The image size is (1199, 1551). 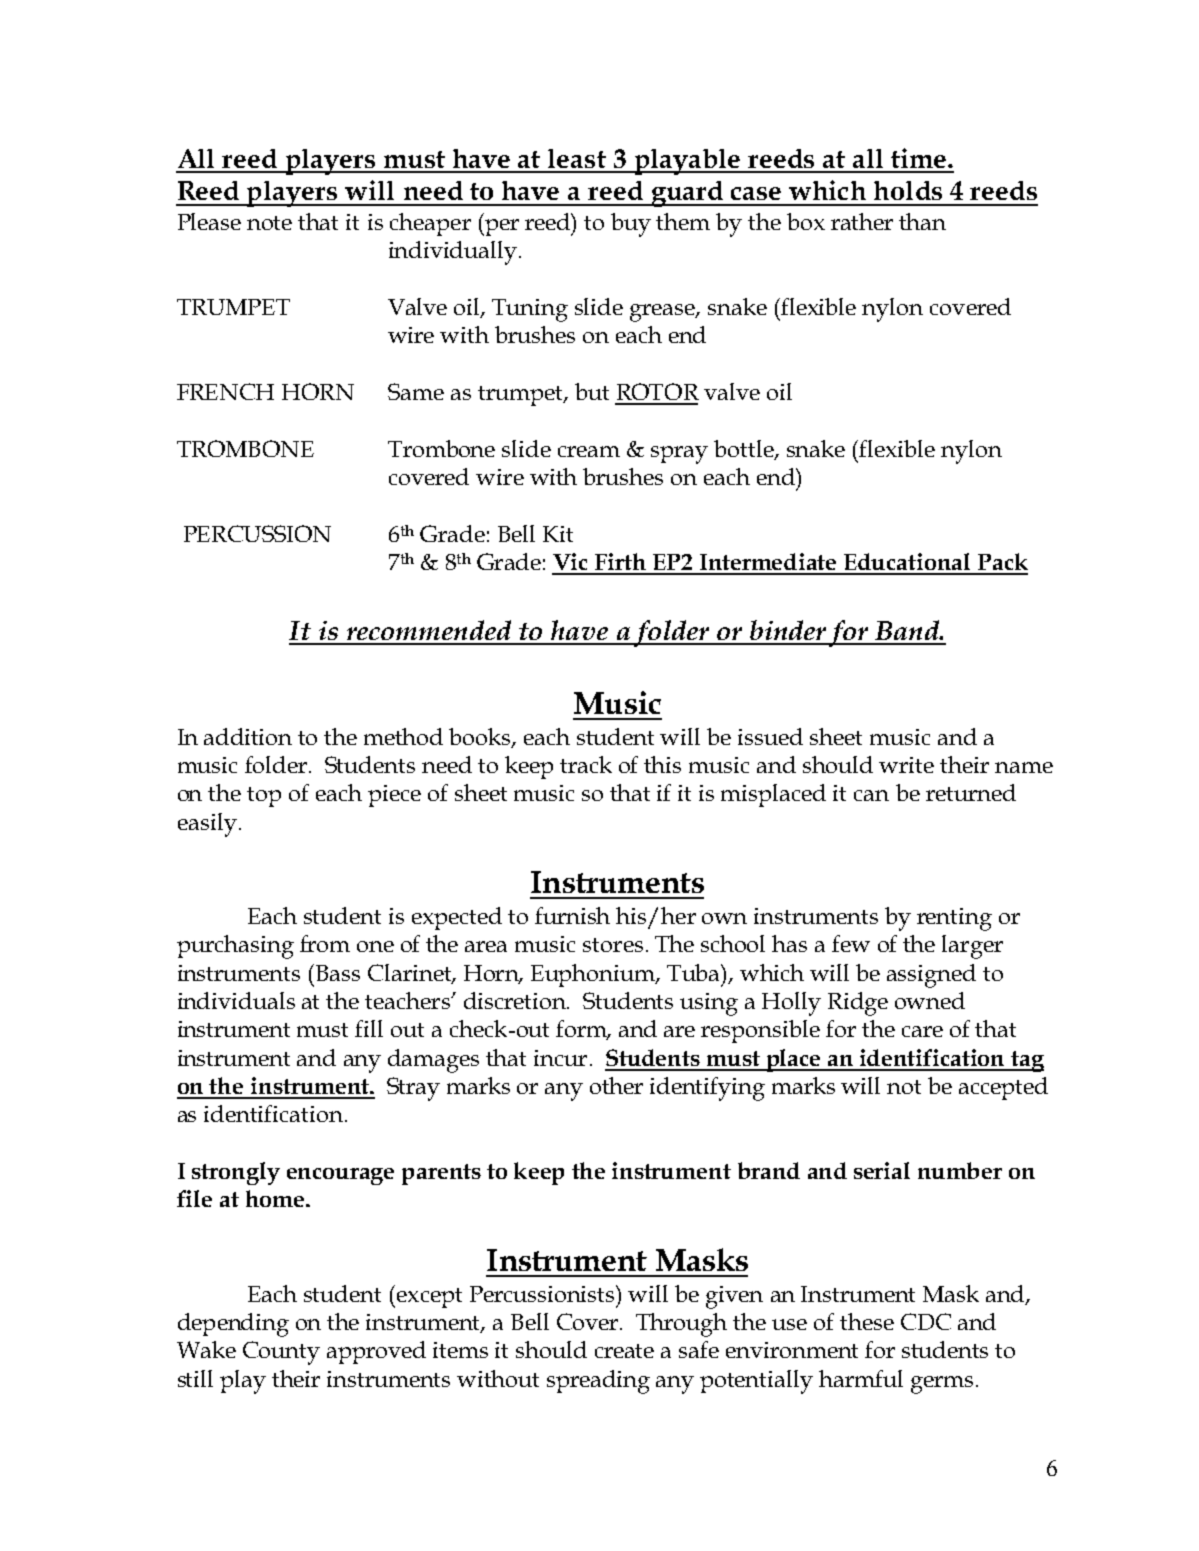 I want to click on create, so click(x=624, y=1351).
